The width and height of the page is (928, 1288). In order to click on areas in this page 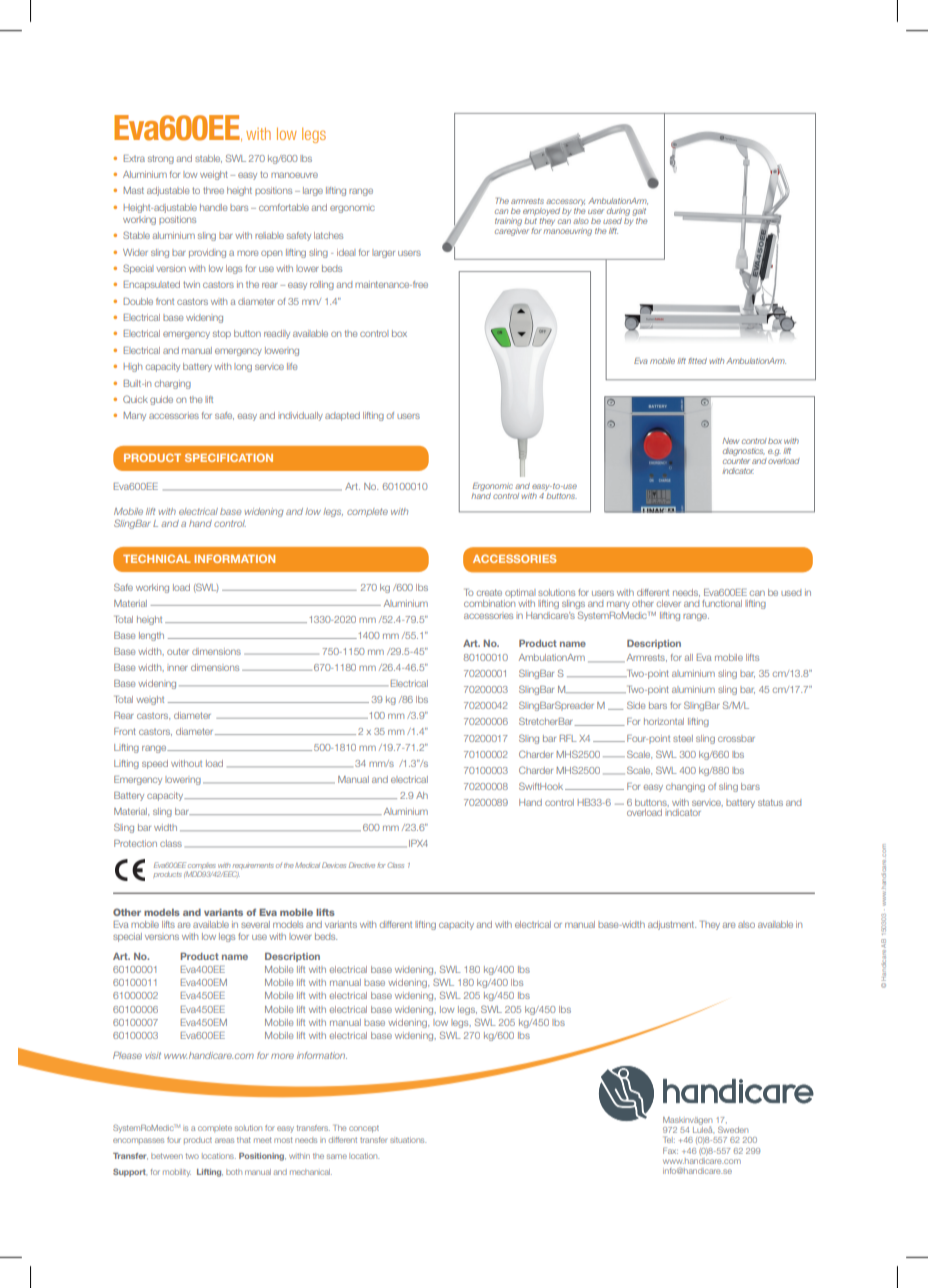, I will do `click(224, 1140)`.
